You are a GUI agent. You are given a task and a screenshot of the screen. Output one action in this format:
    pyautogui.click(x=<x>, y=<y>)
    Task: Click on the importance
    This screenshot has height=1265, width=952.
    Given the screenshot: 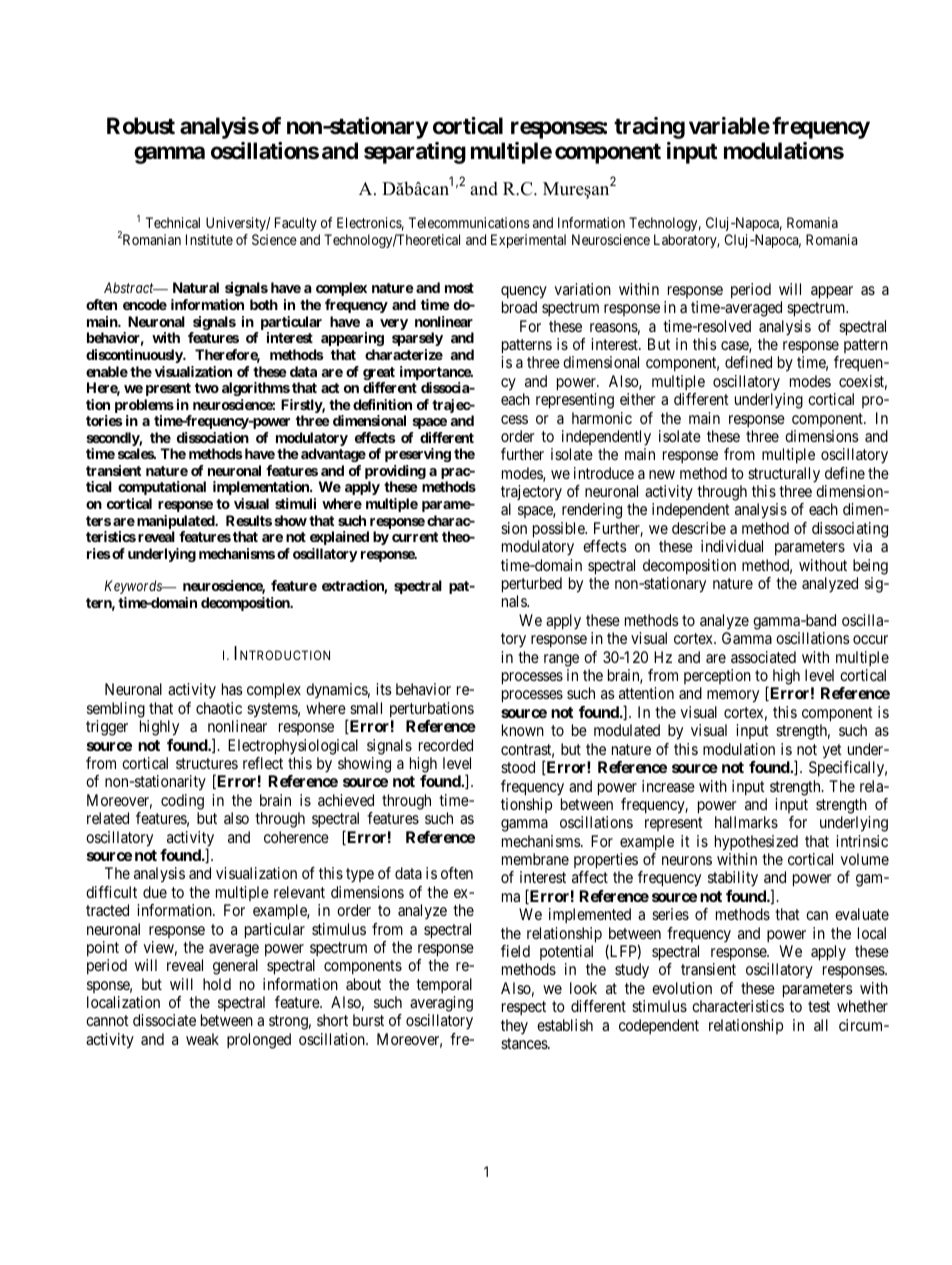 What is the action you would take?
    pyautogui.click(x=436, y=373)
